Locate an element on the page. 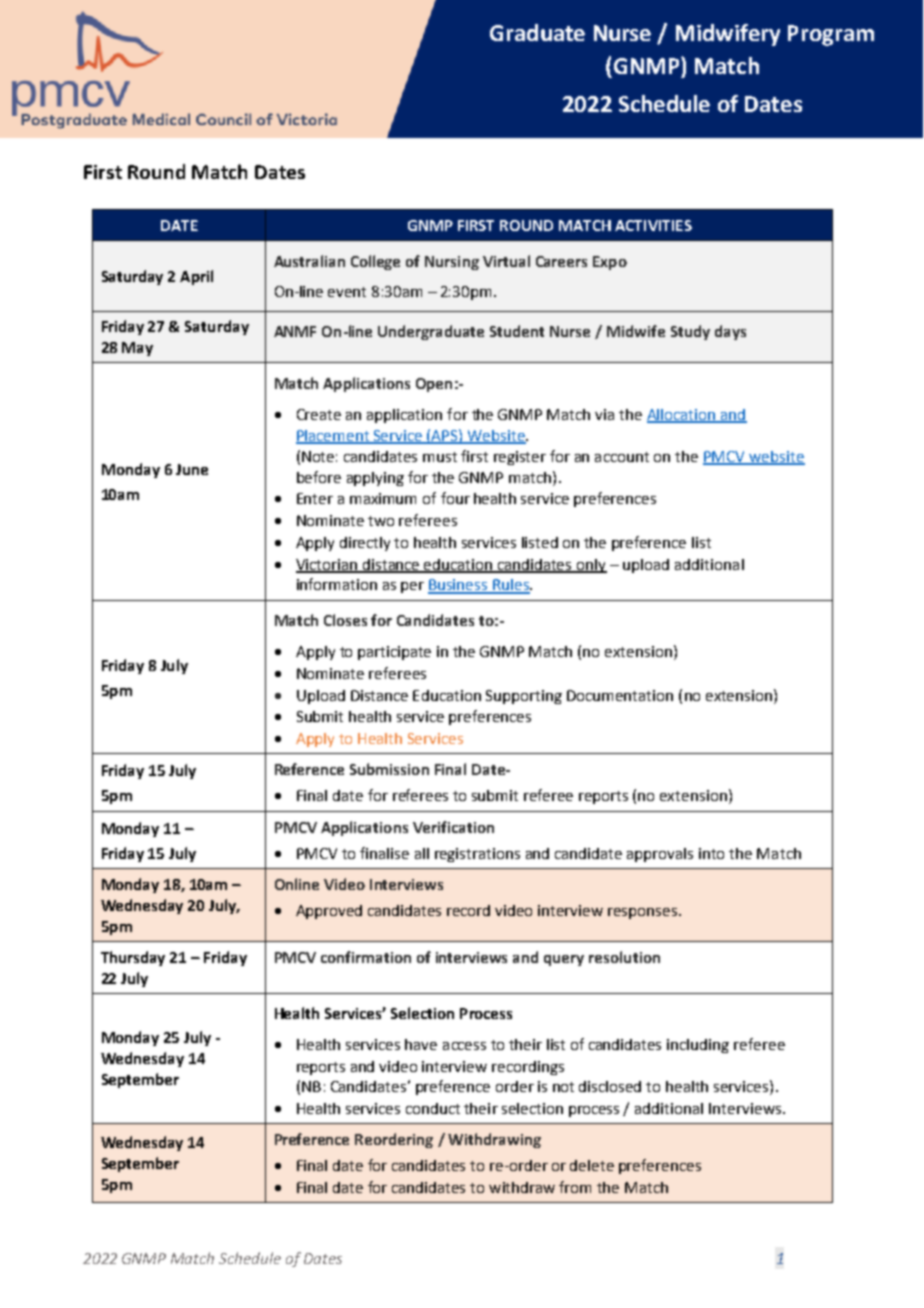 The height and width of the document is (1308, 924). Documentation is located at coordinates (620, 695).
